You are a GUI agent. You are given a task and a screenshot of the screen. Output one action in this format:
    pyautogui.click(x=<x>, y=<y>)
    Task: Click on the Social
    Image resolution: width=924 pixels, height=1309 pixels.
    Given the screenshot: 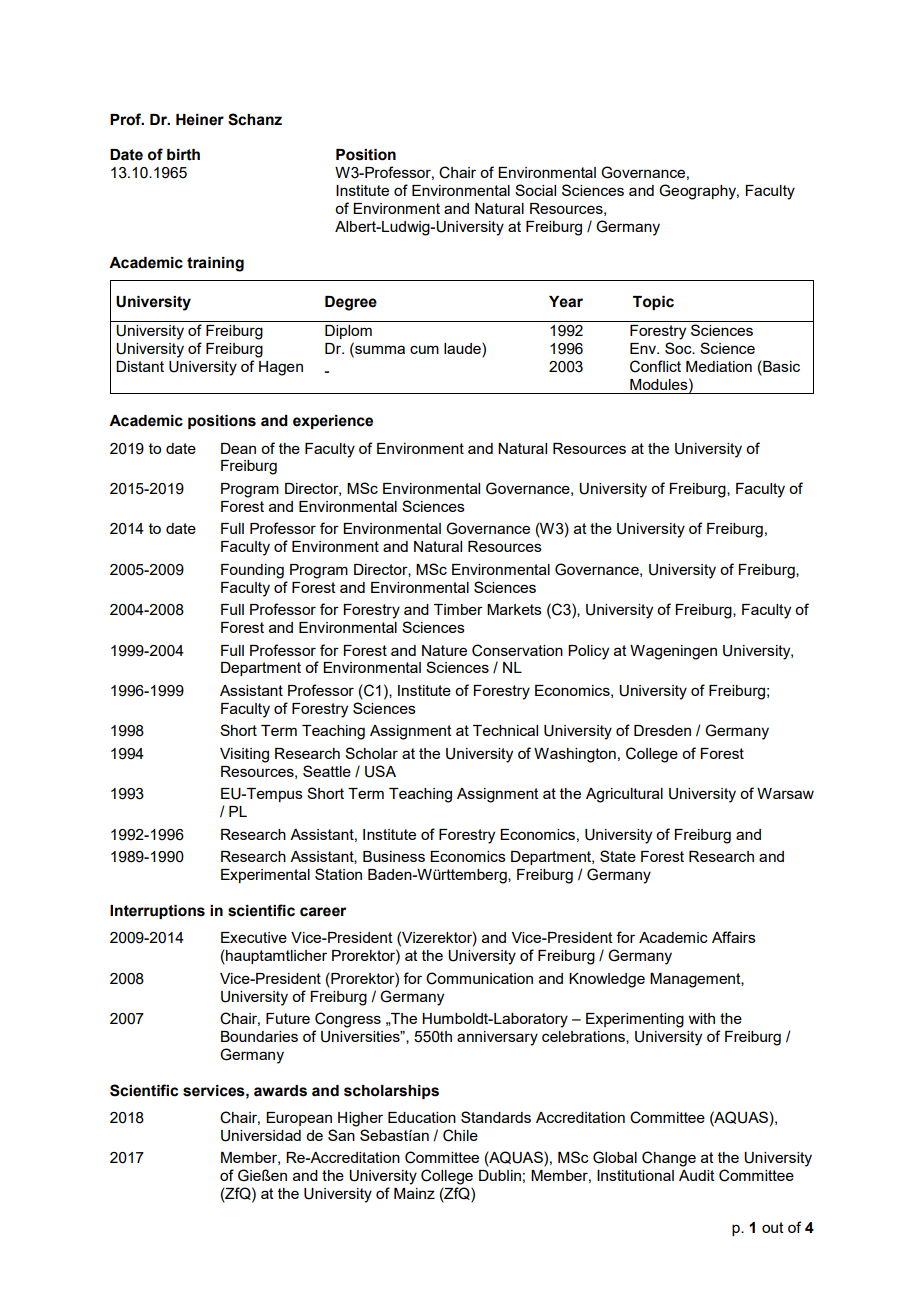 What is the action you would take?
    pyautogui.click(x=535, y=190)
